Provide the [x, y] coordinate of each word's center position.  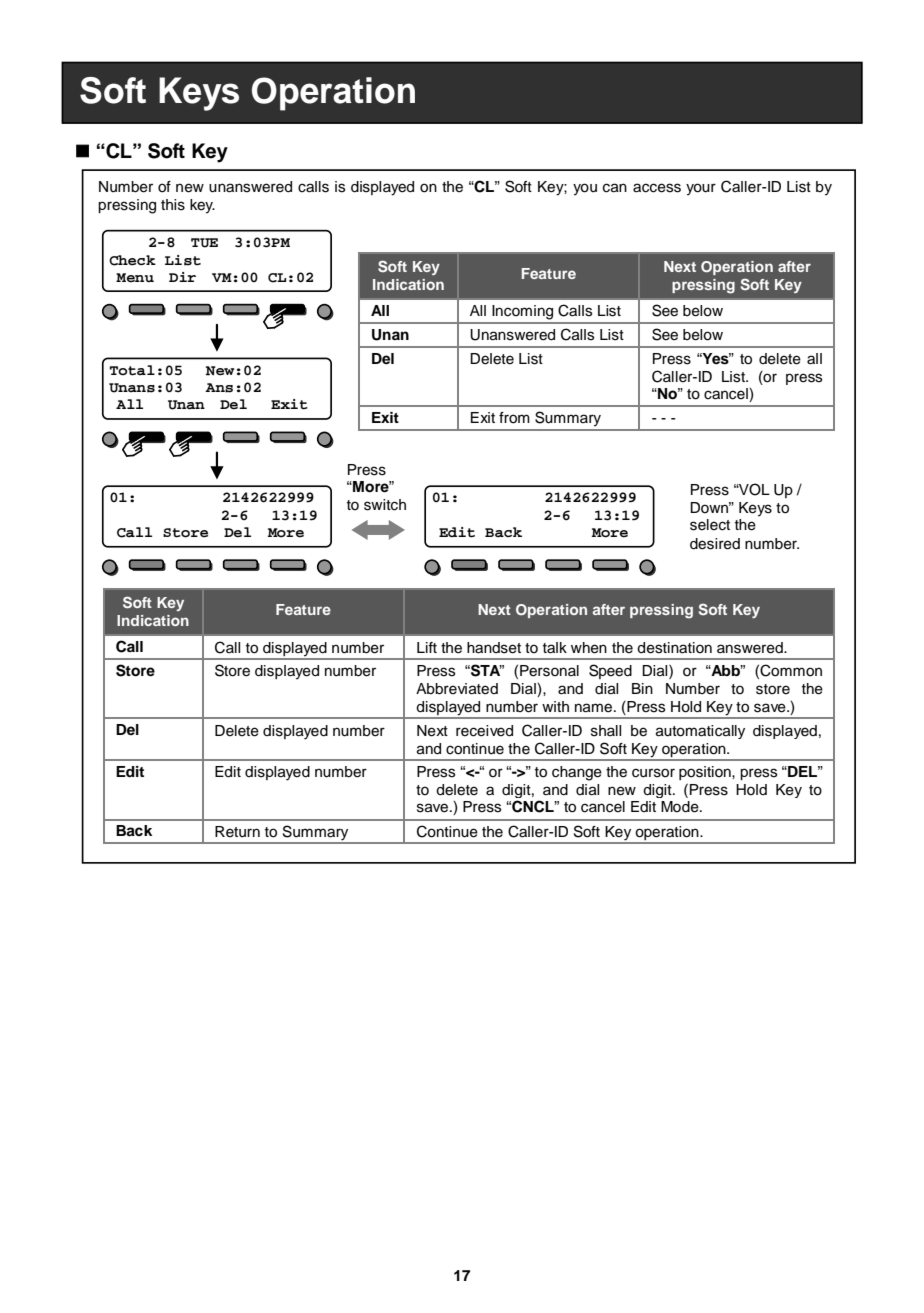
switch [385, 505]
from [514, 418]
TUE [204, 243]
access [657, 188]
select [710, 525]
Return [237, 832]
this [173, 205]
